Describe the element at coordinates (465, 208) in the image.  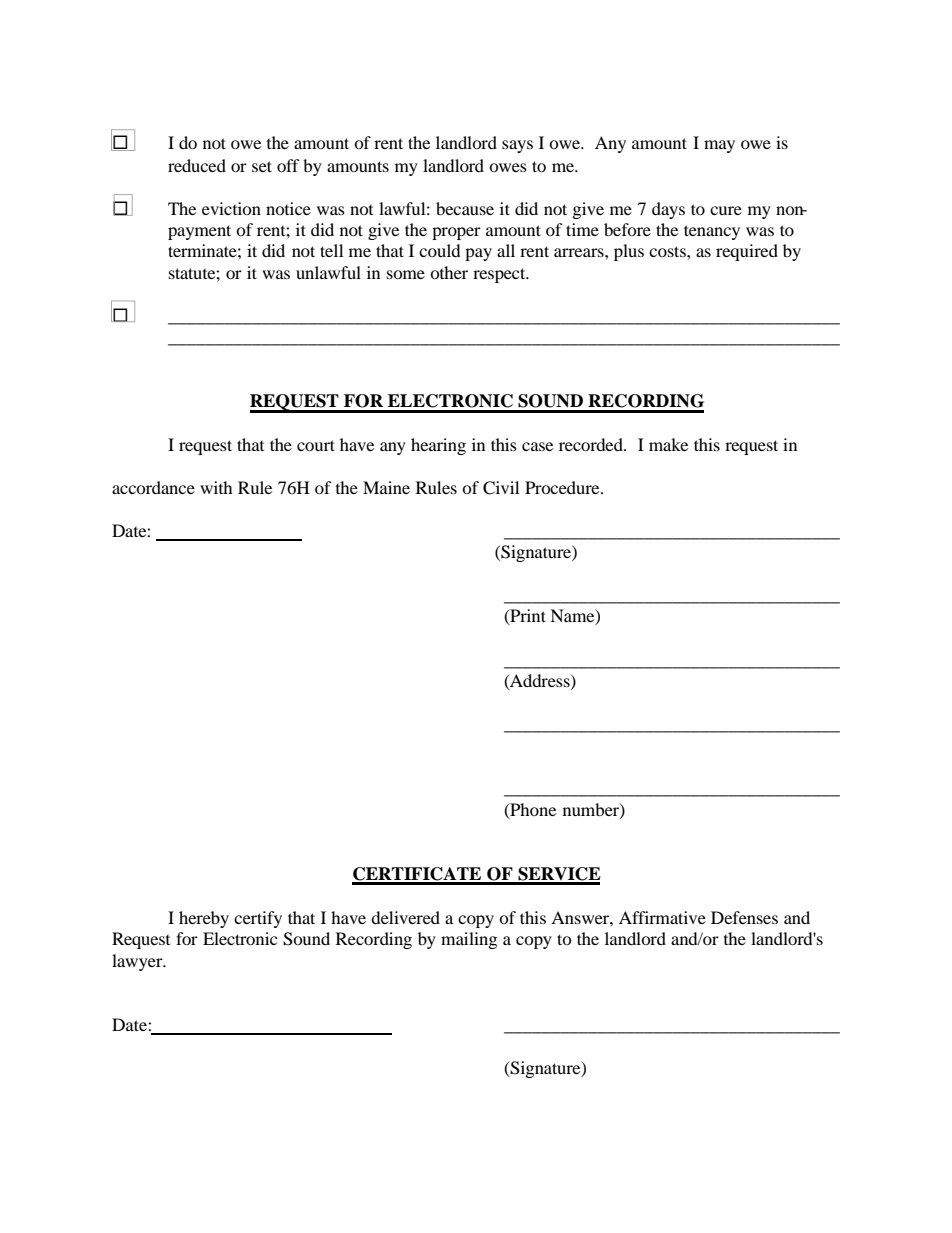
I see `because` at that location.
